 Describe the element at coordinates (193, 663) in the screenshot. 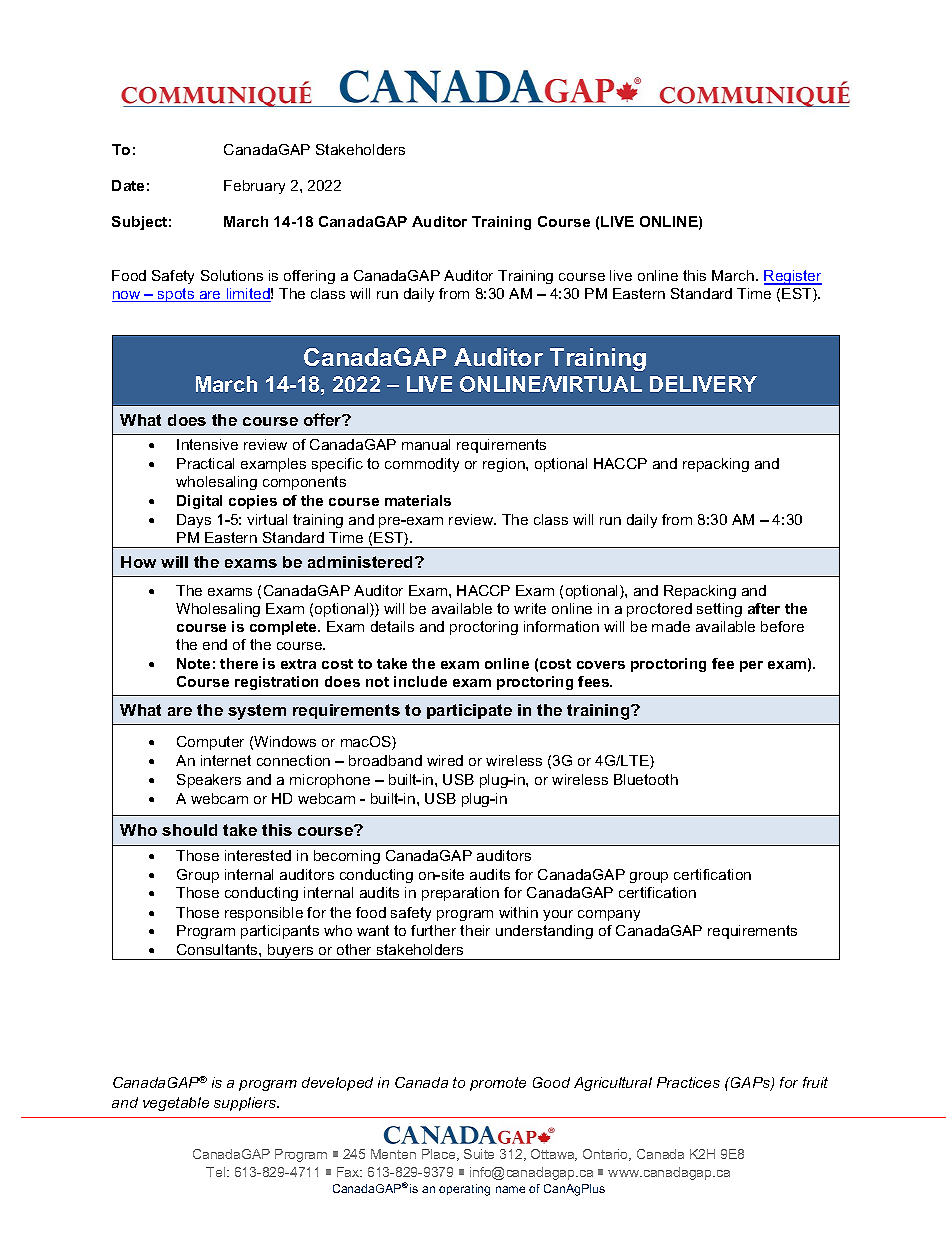

I see `Note` at that location.
